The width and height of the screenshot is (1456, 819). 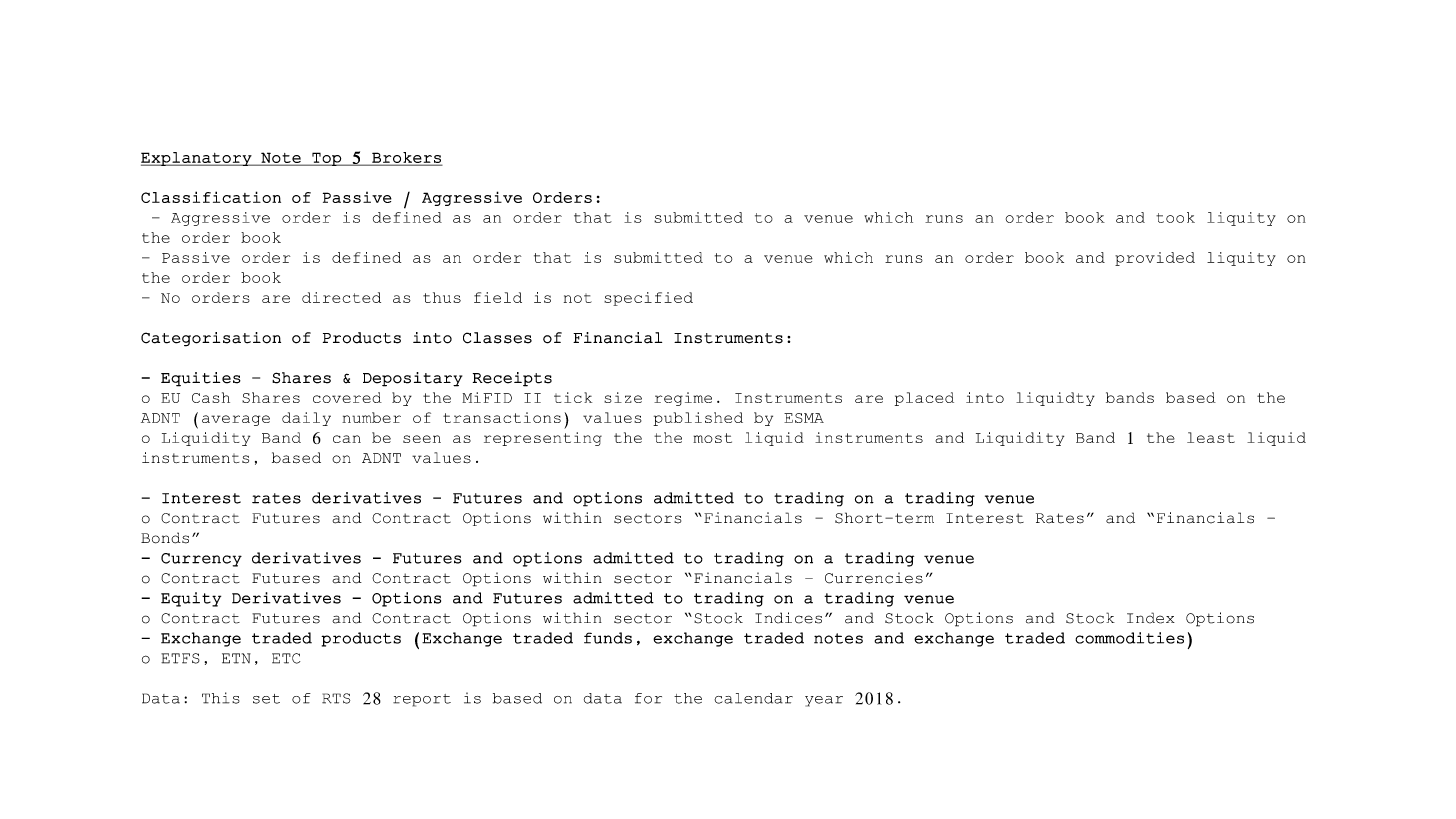 What do you see at coordinates (1211, 437) in the screenshot?
I see `least` at bounding box center [1211, 437].
